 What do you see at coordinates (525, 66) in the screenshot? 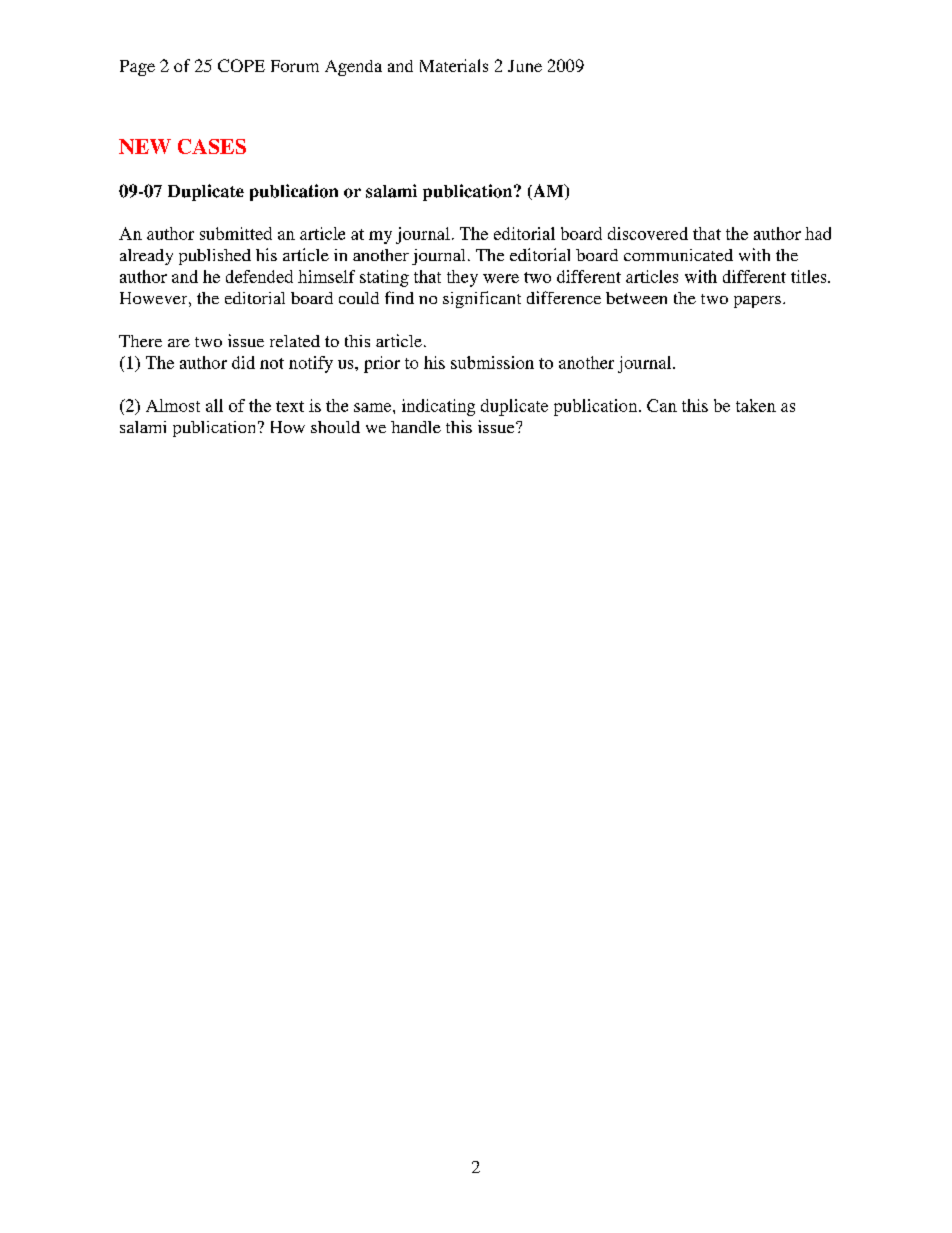
I see `June` at bounding box center [525, 66].
